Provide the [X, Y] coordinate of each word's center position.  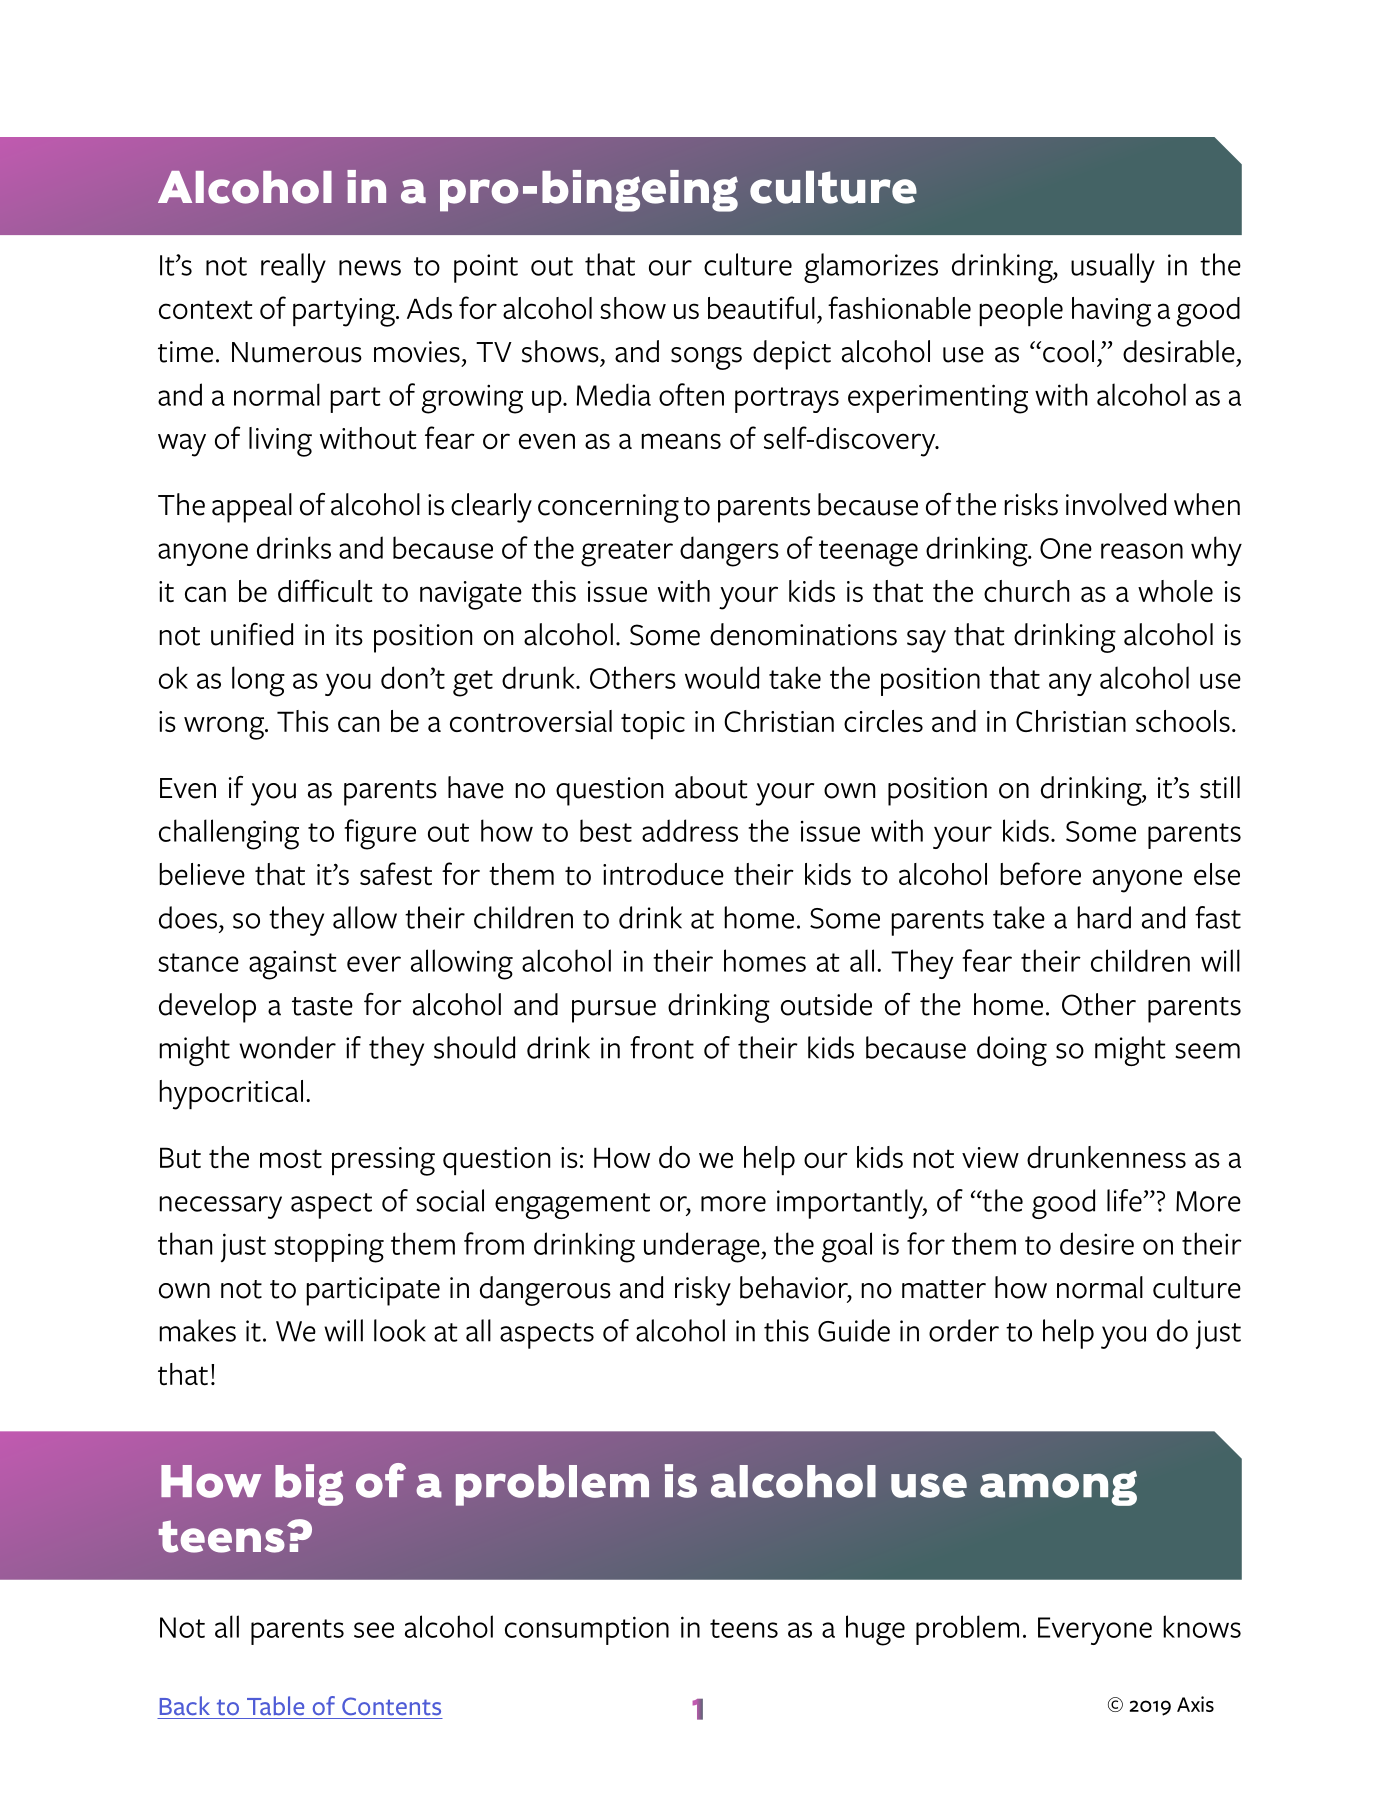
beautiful [761, 308]
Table [275, 1705]
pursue [614, 1011]
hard [1104, 917]
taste [322, 1006]
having [1111, 312]
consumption [587, 1630]
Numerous [297, 352]
